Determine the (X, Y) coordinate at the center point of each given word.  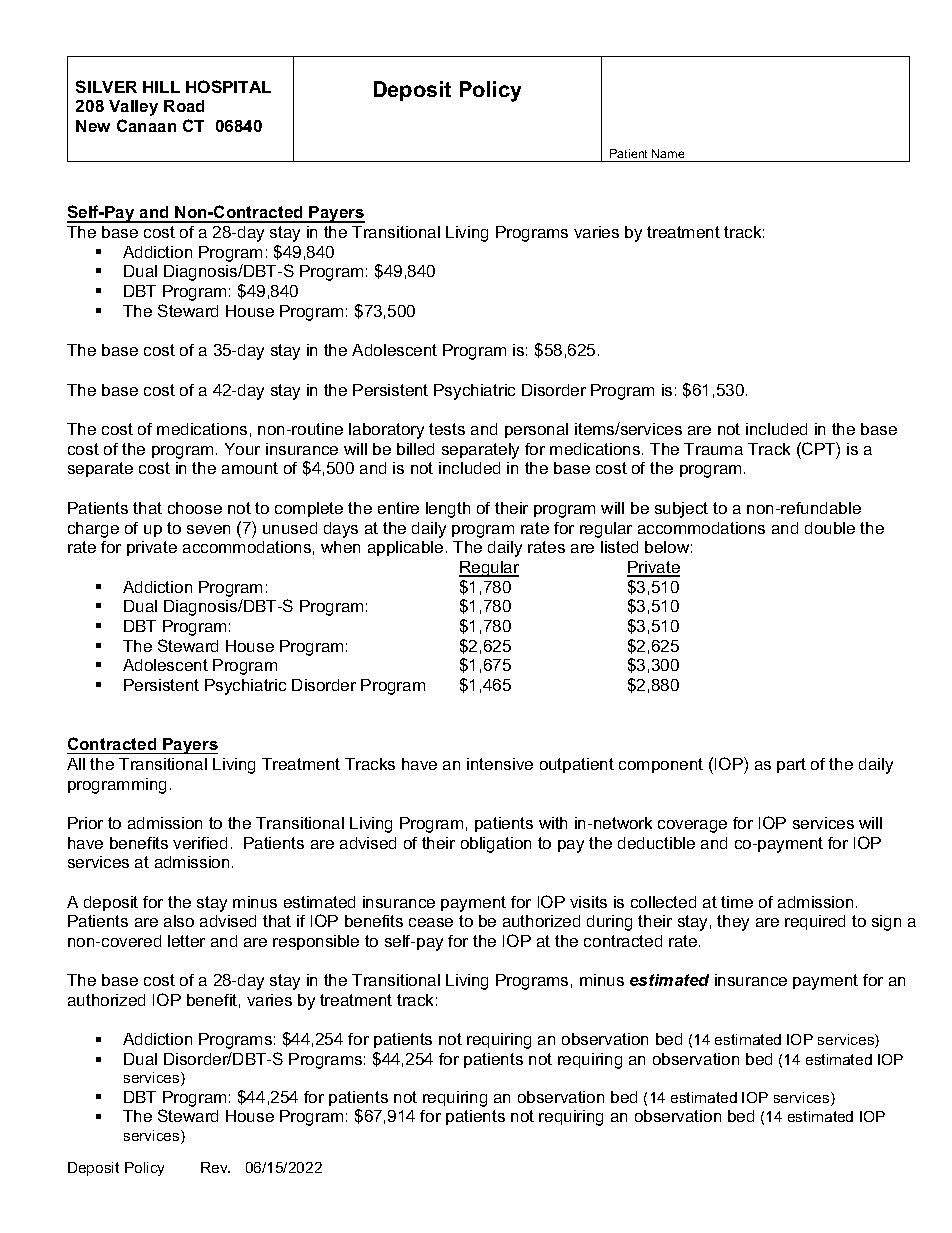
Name (668, 153)
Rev (215, 1167)
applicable (405, 548)
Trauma (713, 449)
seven (208, 529)
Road (184, 106)
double (830, 528)
